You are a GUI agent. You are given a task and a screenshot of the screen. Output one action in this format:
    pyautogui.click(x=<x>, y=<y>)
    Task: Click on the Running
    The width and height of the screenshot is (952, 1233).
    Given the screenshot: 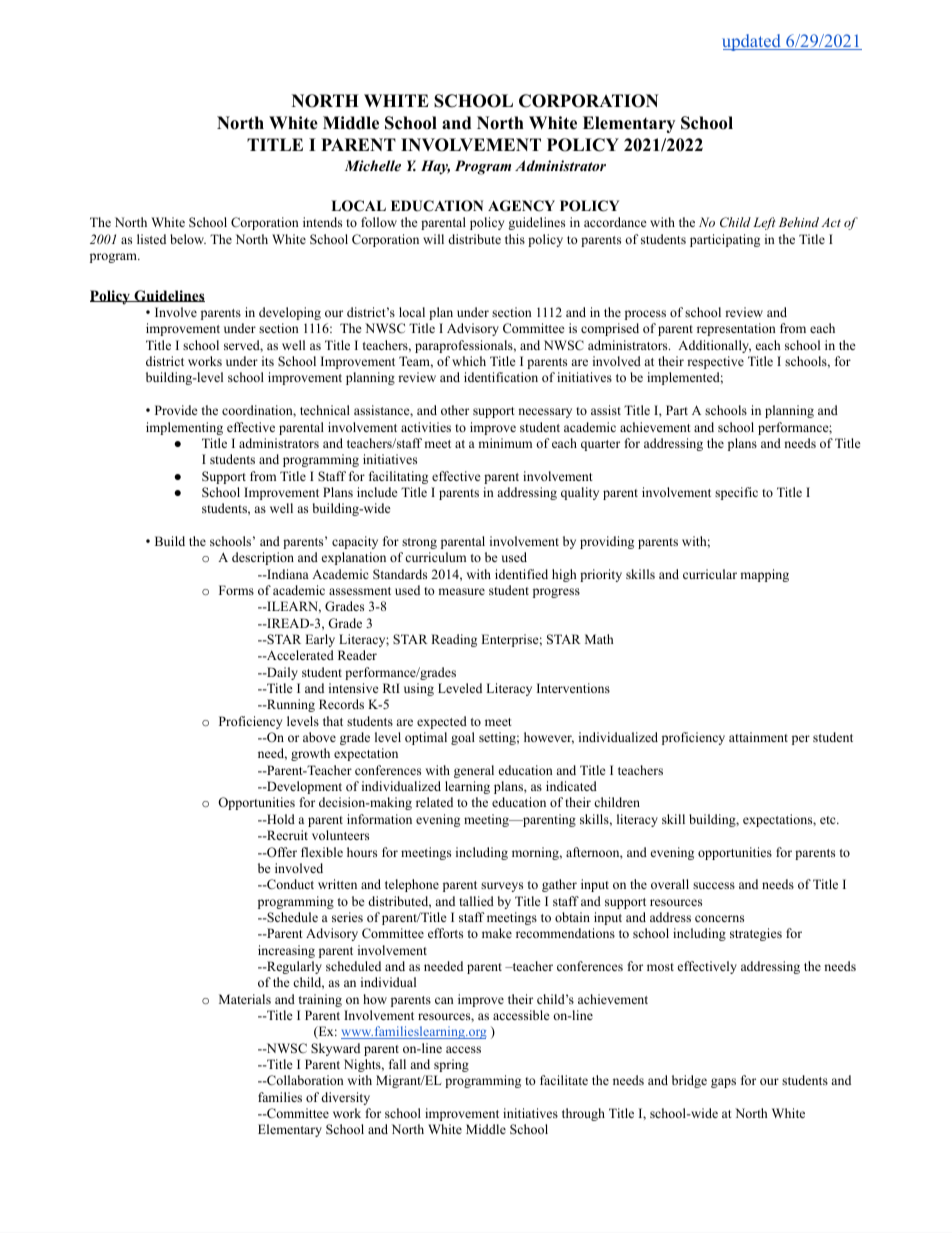 What is the action you would take?
    pyautogui.click(x=290, y=705)
